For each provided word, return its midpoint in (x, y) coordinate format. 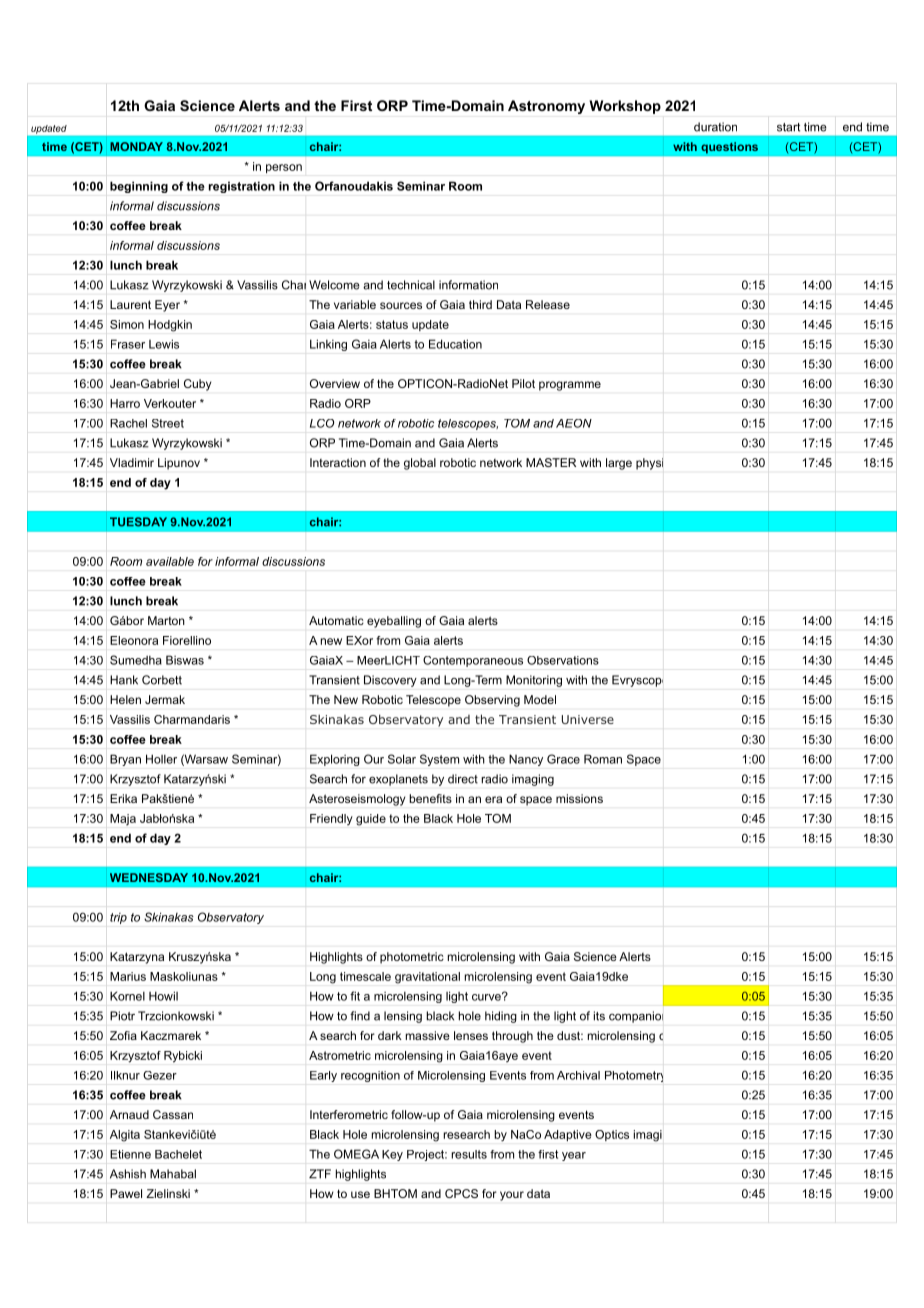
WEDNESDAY (149, 877)
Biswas (185, 660)
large (619, 464)
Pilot (523, 383)
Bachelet (178, 1154)
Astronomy (546, 107)
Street (168, 423)
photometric (412, 958)
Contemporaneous (473, 661)
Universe (588, 719)
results (469, 1154)
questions (729, 148)
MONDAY (136, 146)
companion (636, 1017)
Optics (612, 1135)
